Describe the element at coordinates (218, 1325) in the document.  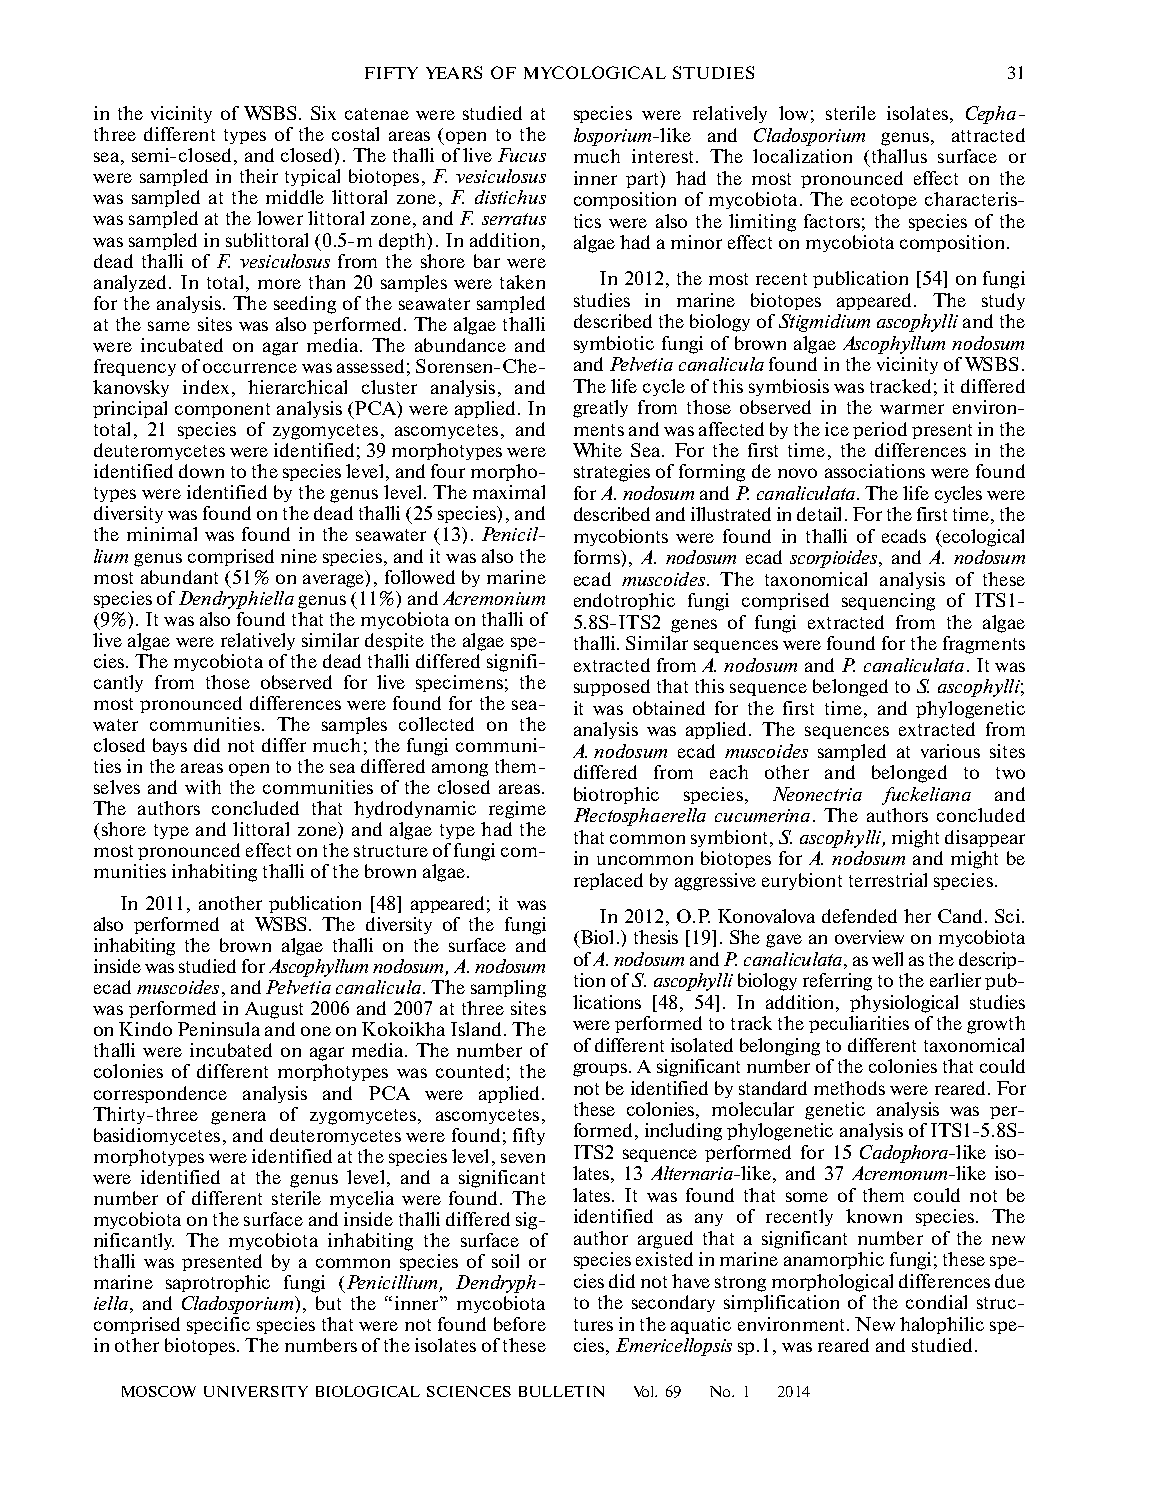
I see `specific` at that location.
